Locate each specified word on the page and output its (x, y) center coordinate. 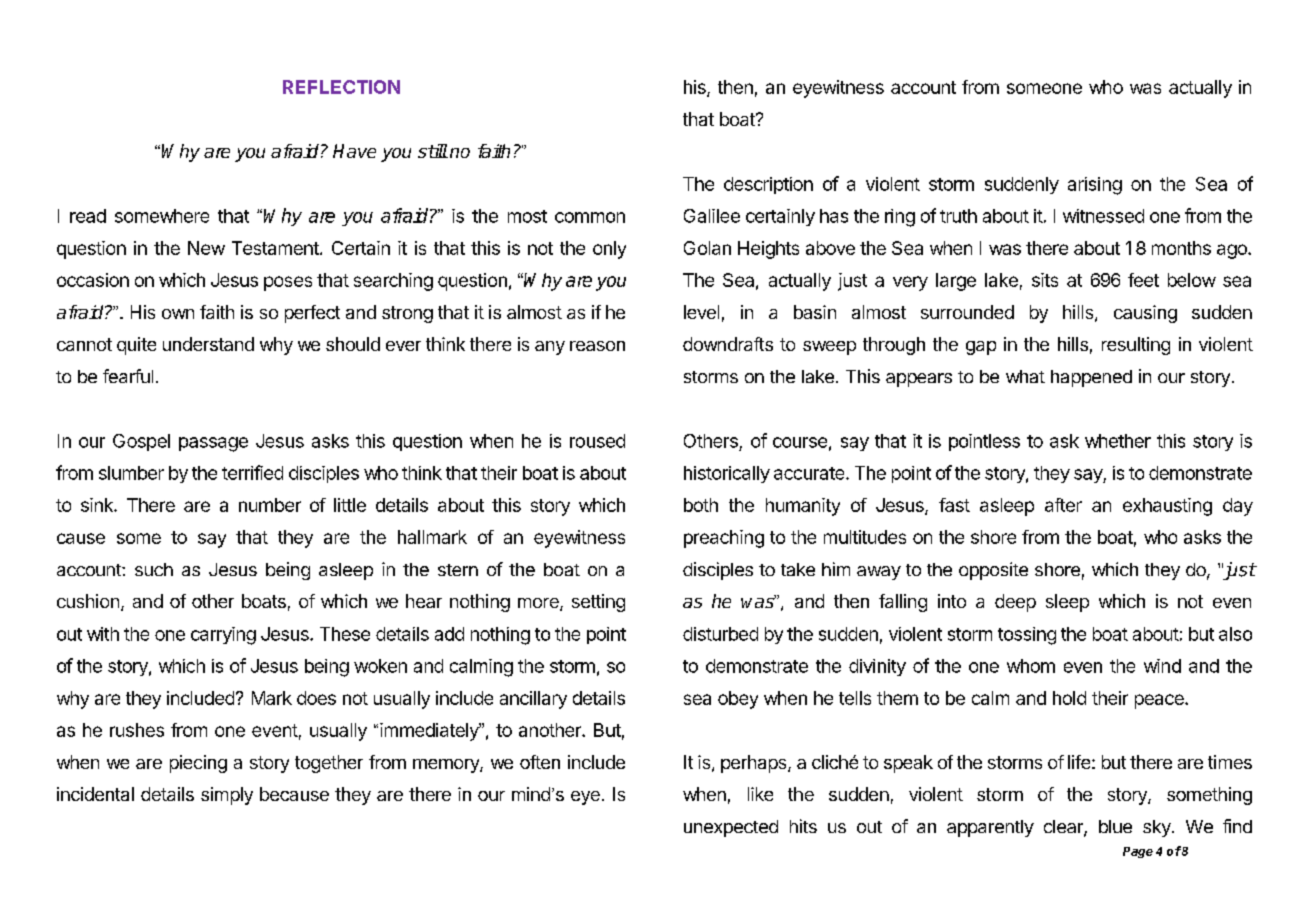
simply (227, 796)
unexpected (731, 828)
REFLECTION (341, 87)
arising (1095, 186)
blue (1115, 826)
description (768, 185)
